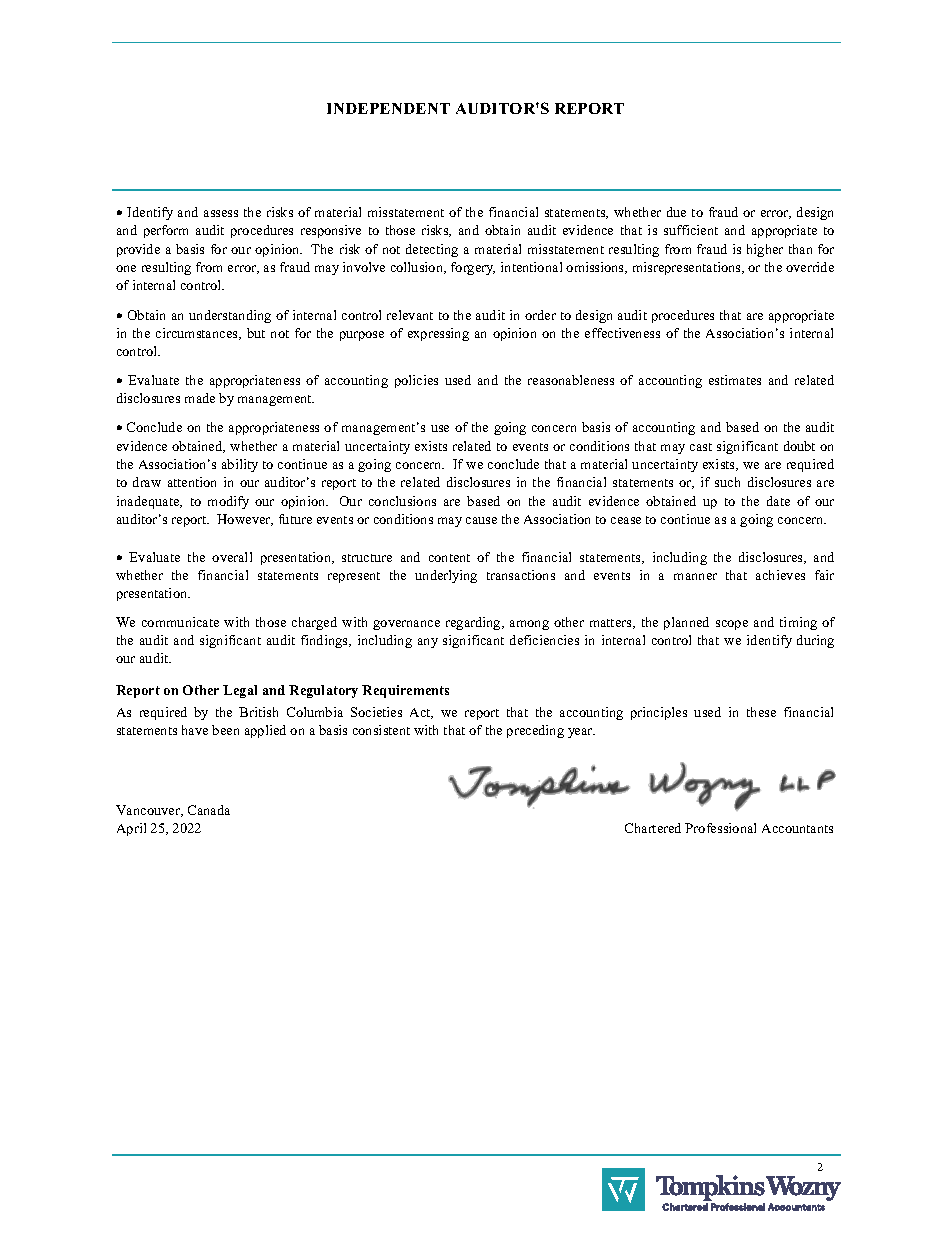 The image size is (952, 1233). Describe the element at coordinates (761, 712) in the screenshot. I see `these` at that location.
